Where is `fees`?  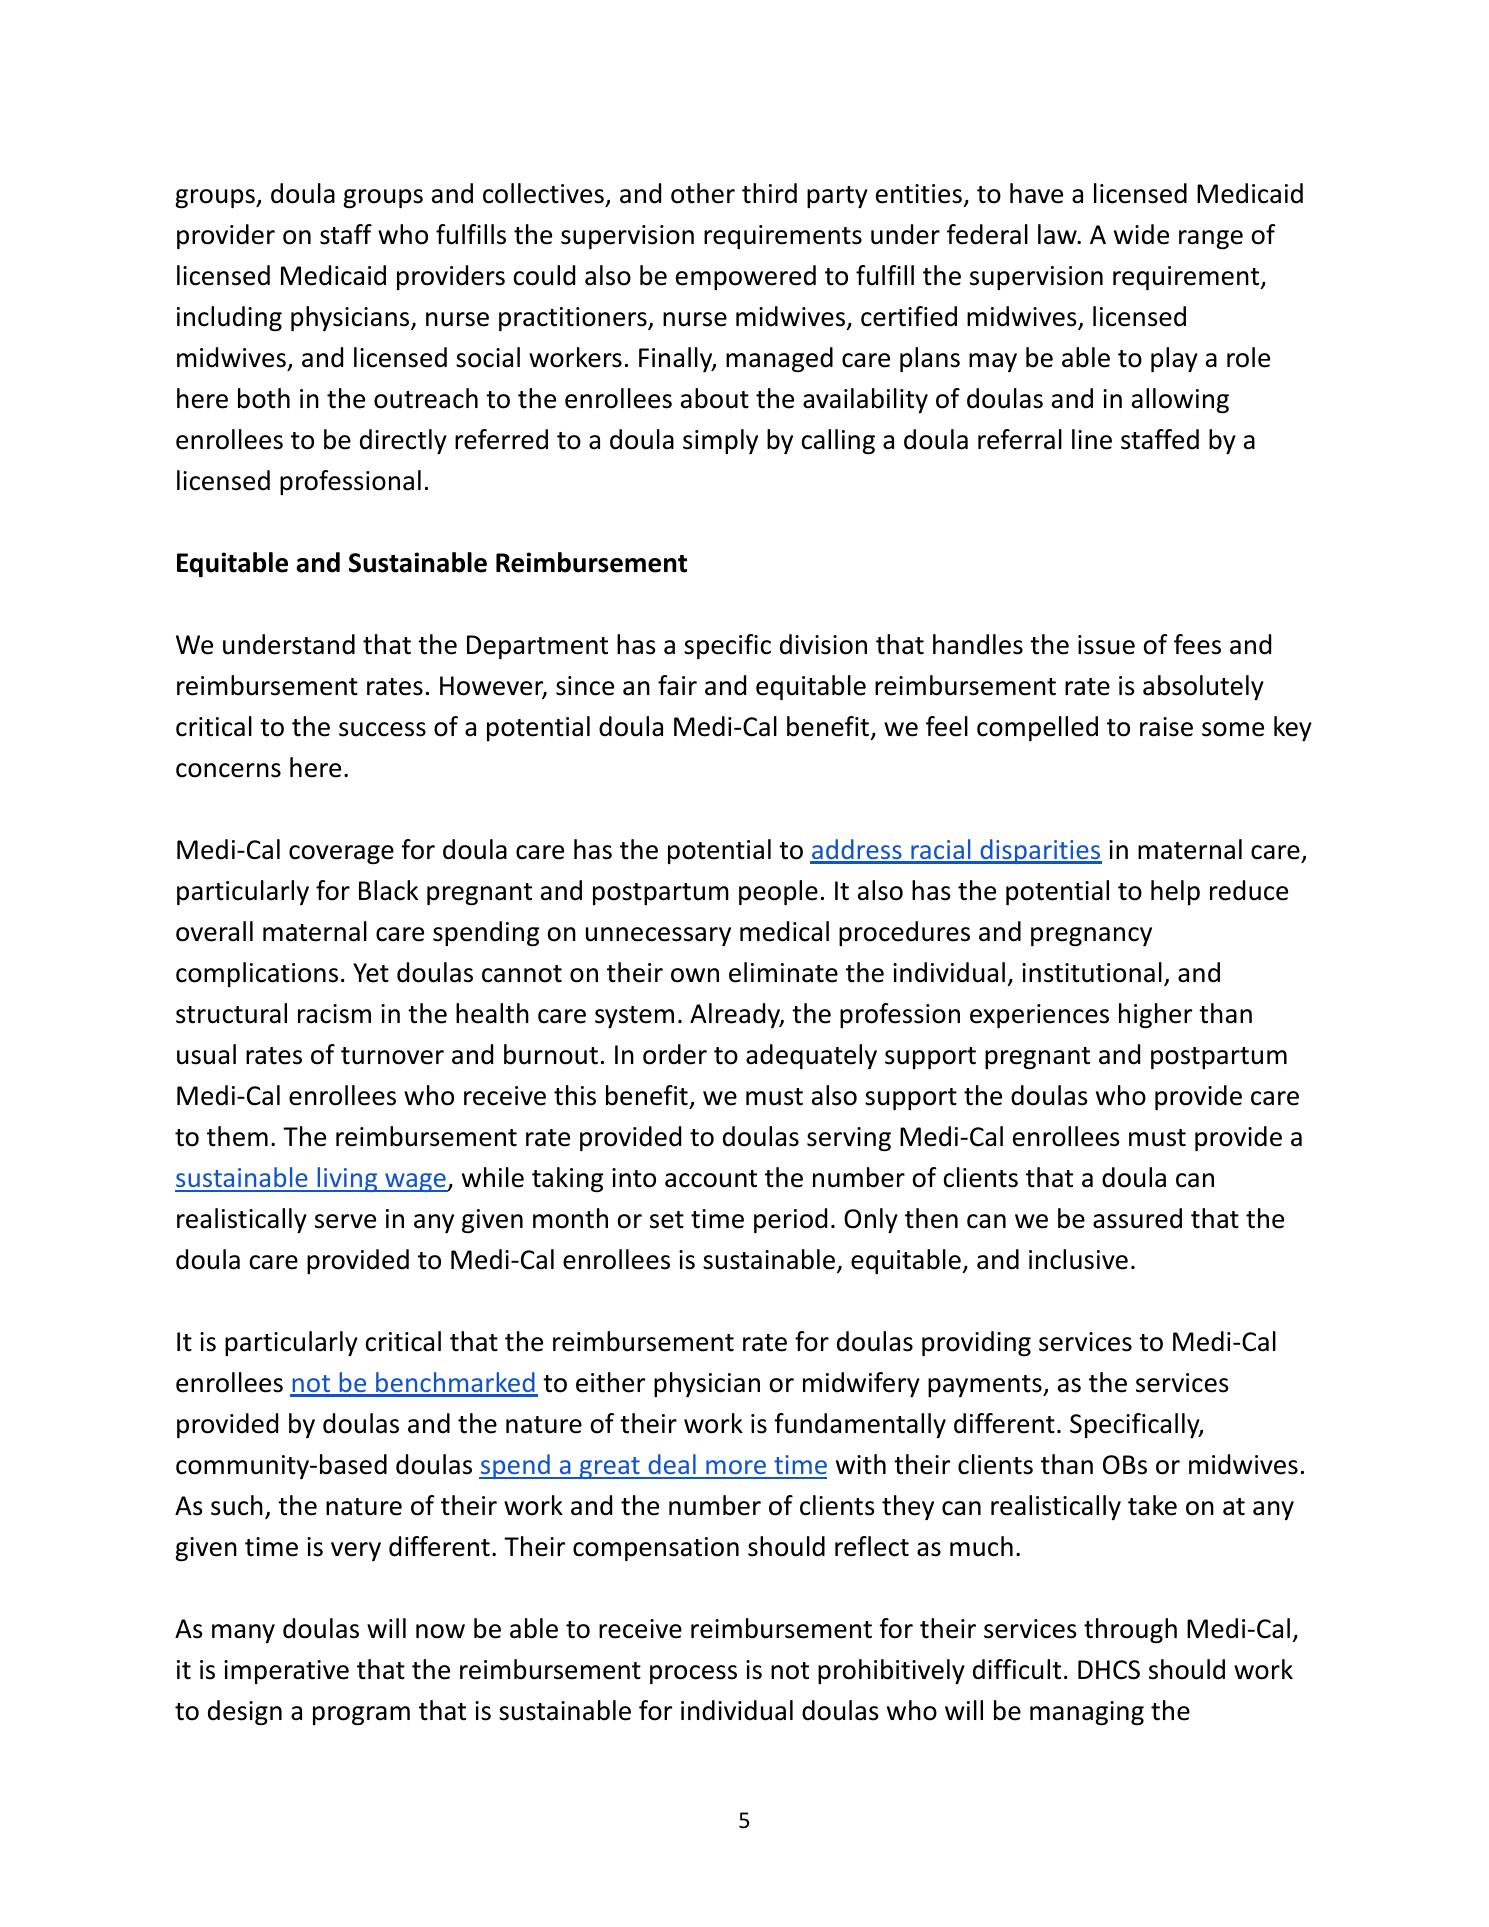 fees is located at coordinates (1197, 644).
